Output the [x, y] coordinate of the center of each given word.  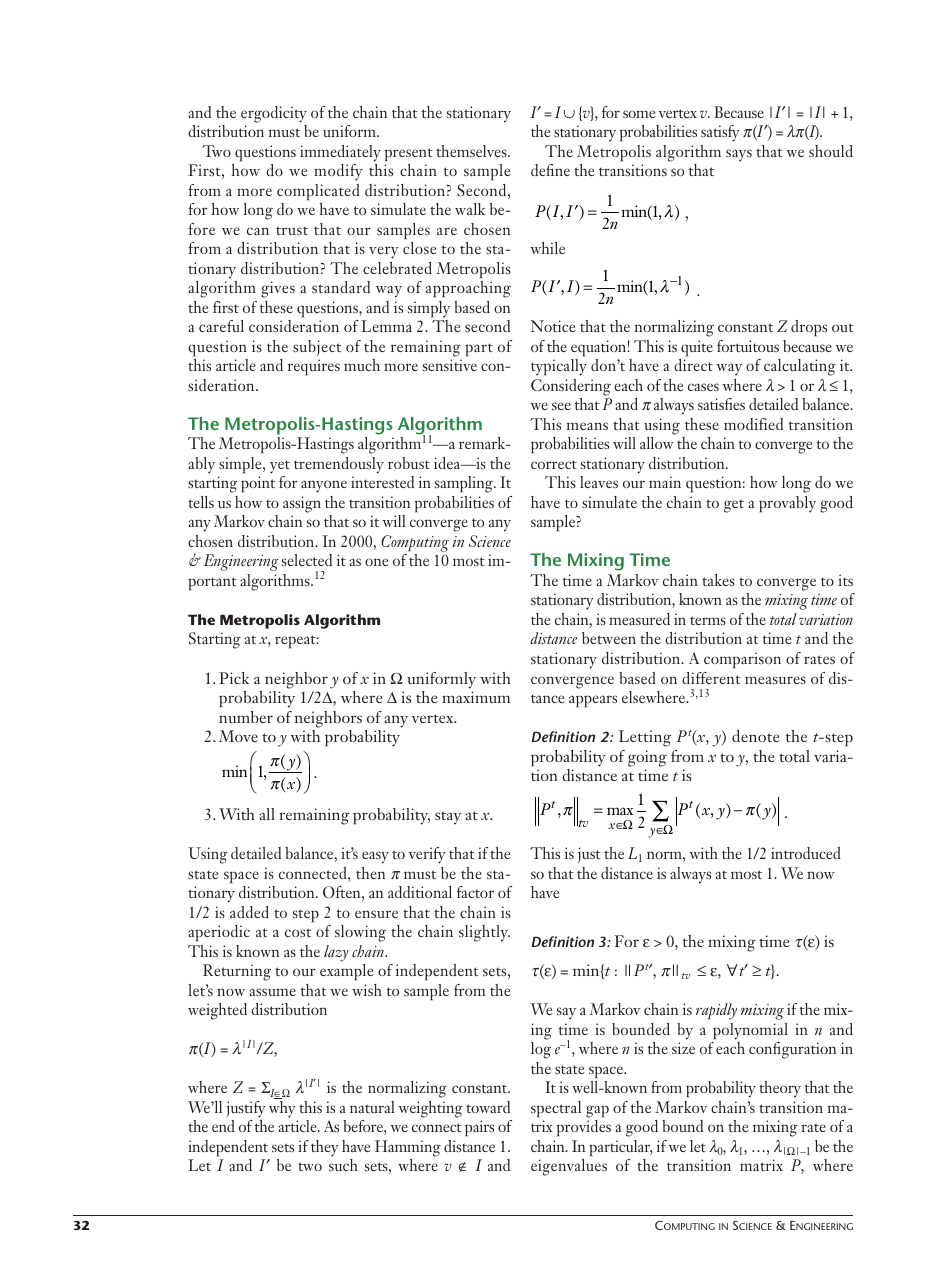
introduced [806, 853]
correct [554, 464]
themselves [472, 151]
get [734, 506]
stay [448, 818]
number [246, 717]
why [282, 1109]
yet [280, 467]
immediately [340, 153]
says [739, 155]
